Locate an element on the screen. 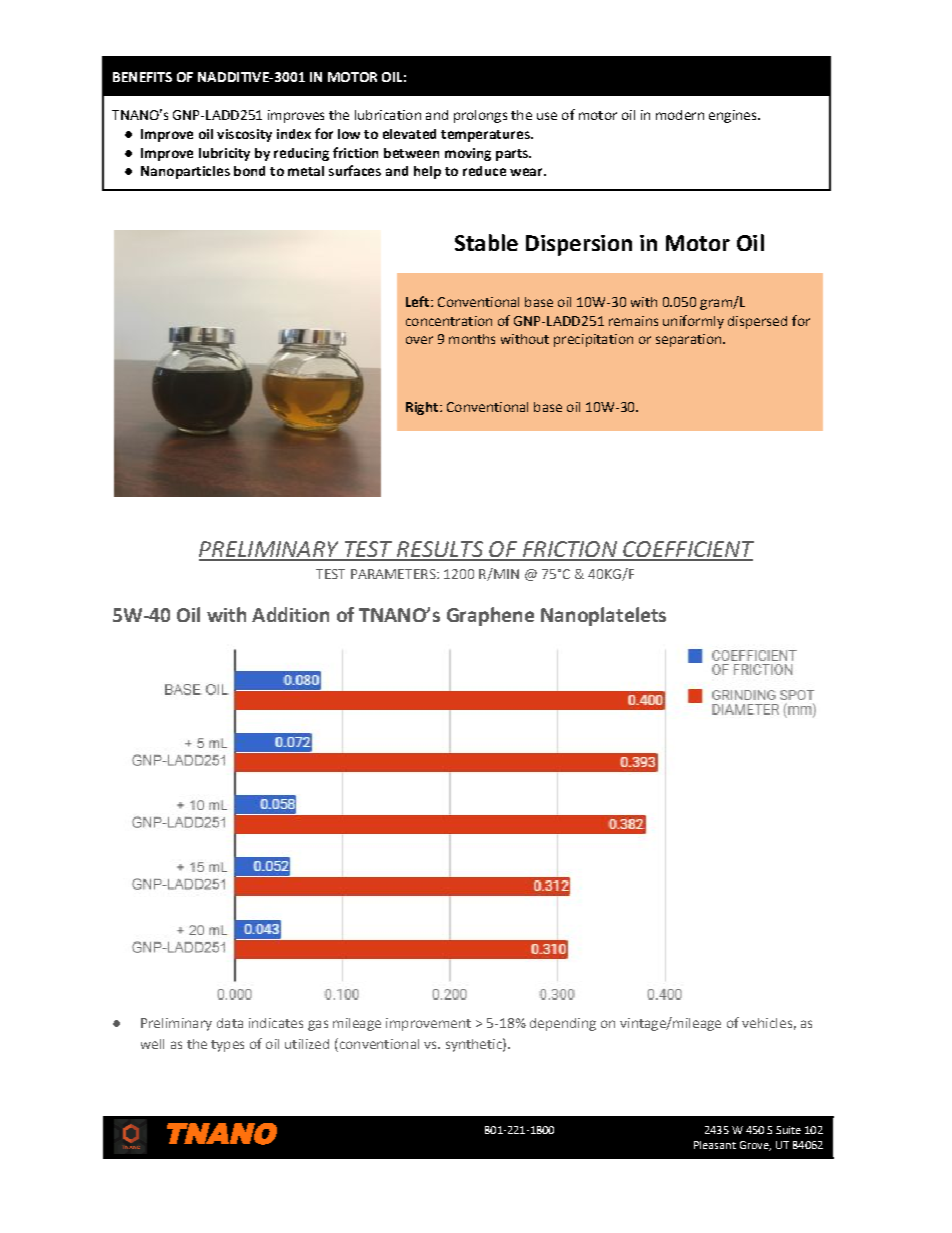 This screenshot has width=952, height=1233. prolongs is located at coordinates (480, 116).
